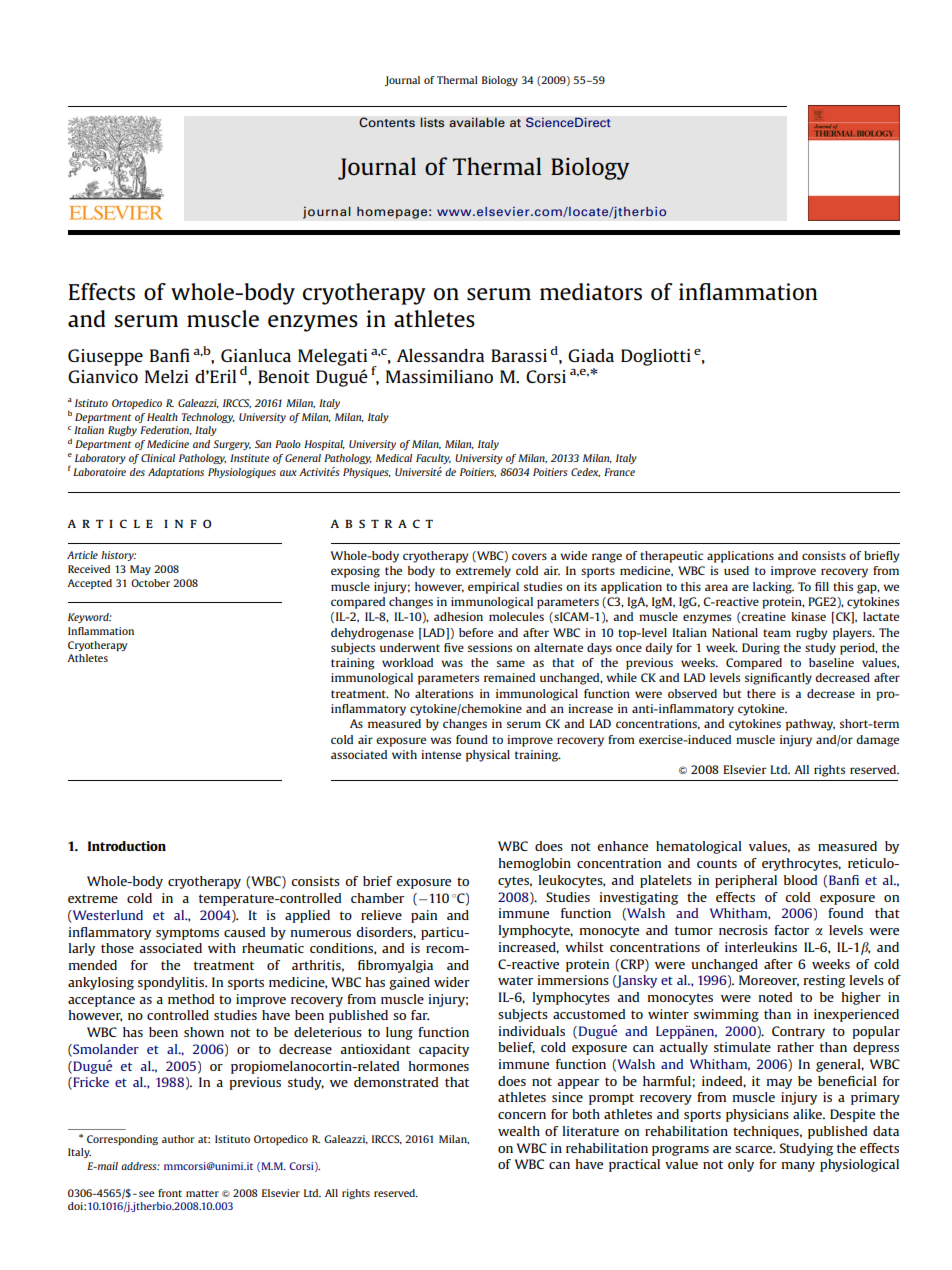 The image size is (952, 1270). I want to click on October, so click(150, 583).
